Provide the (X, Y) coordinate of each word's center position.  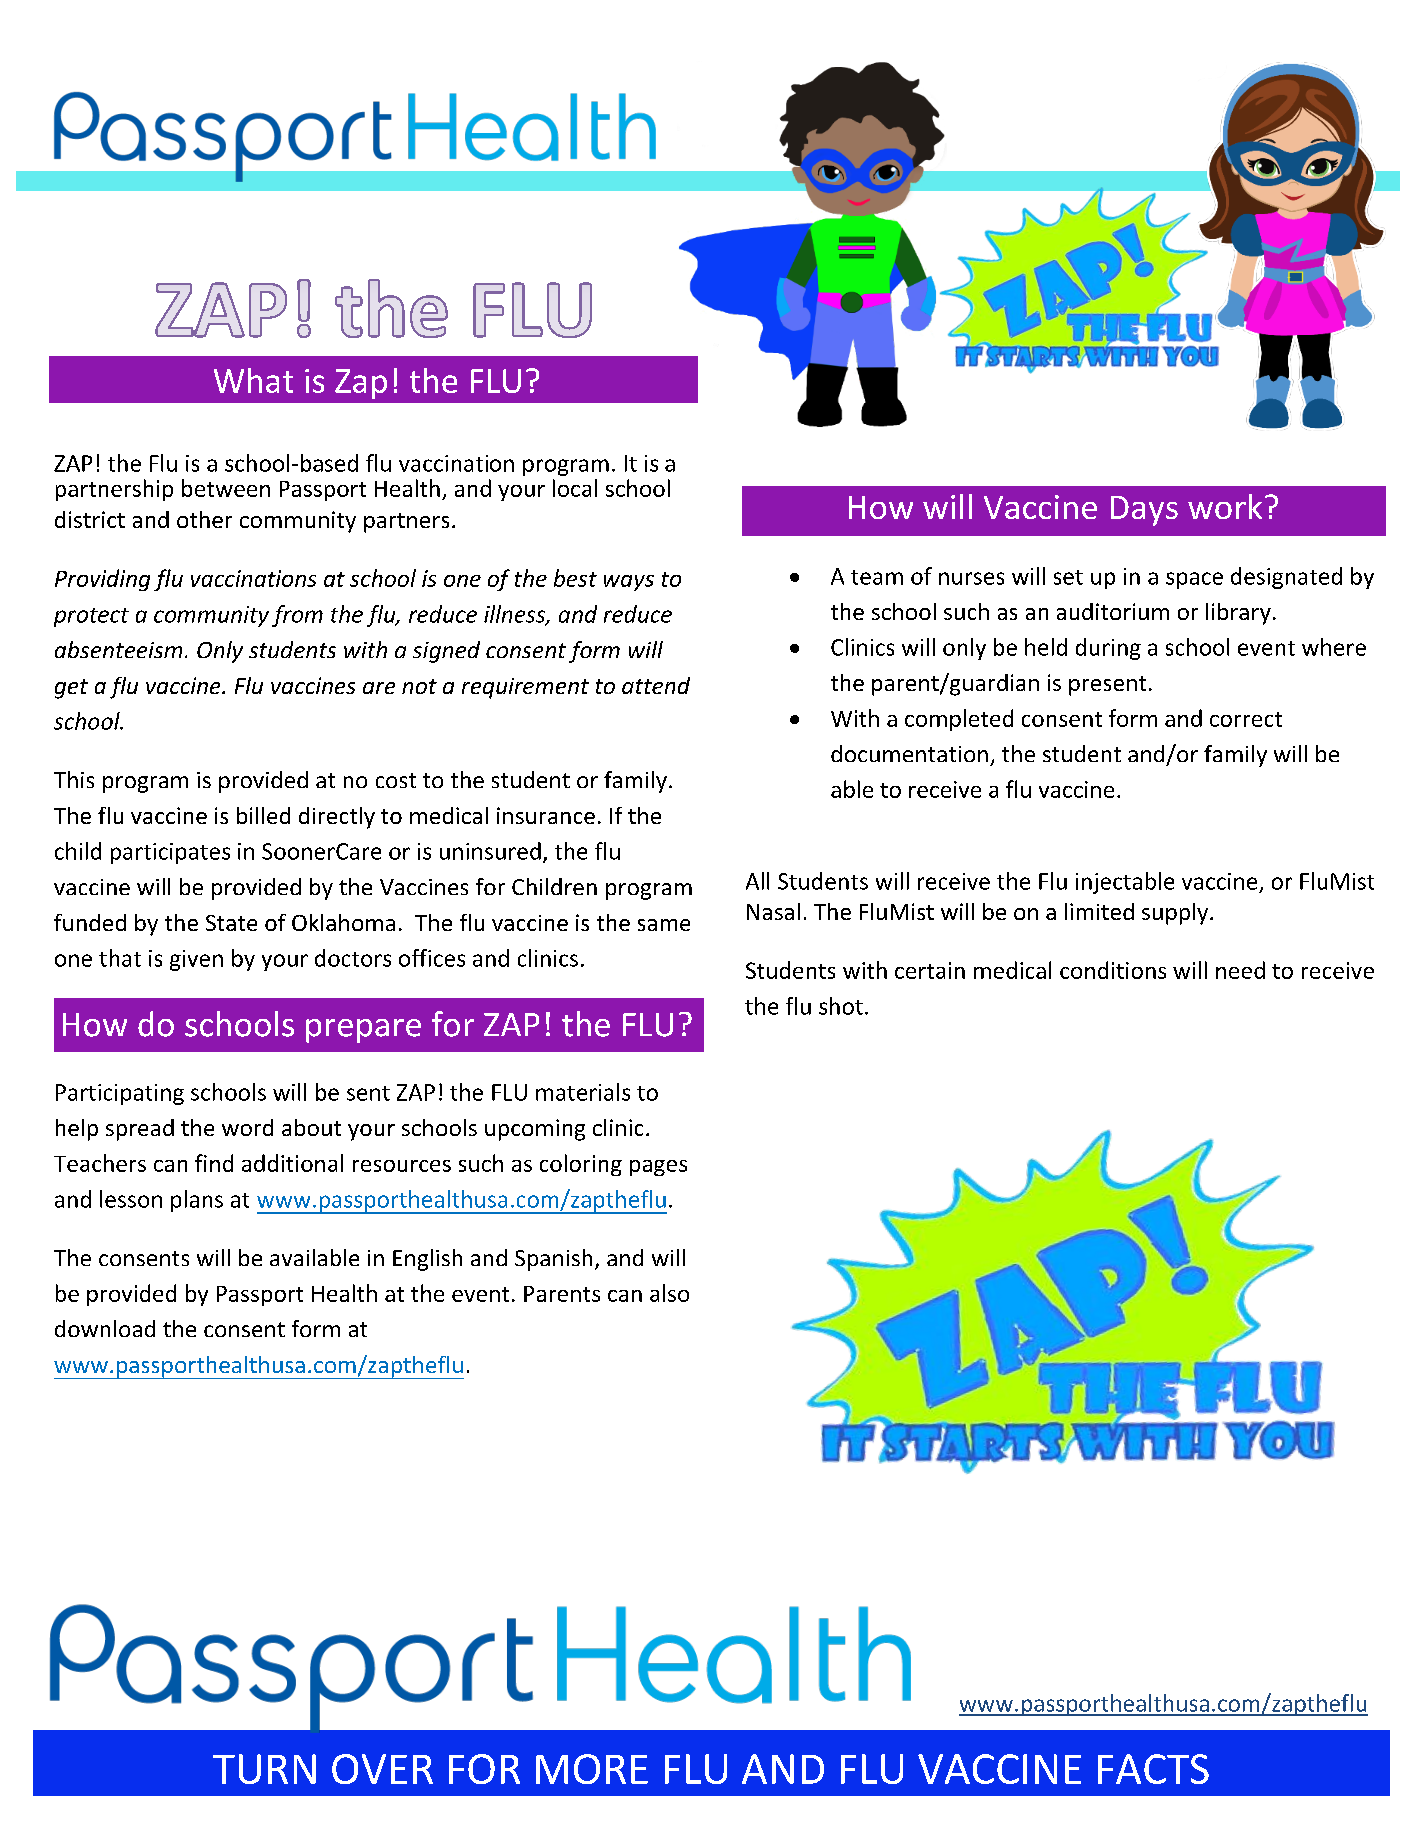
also (669, 1293)
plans (197, 1201)
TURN (264, 1769)
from (297, 616)
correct (1246, 719)
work (1225, 506)
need (1240, 970)
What (253, 380)
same (664, 925)
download (105, 1328)
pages (658, 1168)
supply (1176, 914)
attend (656, 685)
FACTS (1153, 1769)
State (231, 923)
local (575, 488)
